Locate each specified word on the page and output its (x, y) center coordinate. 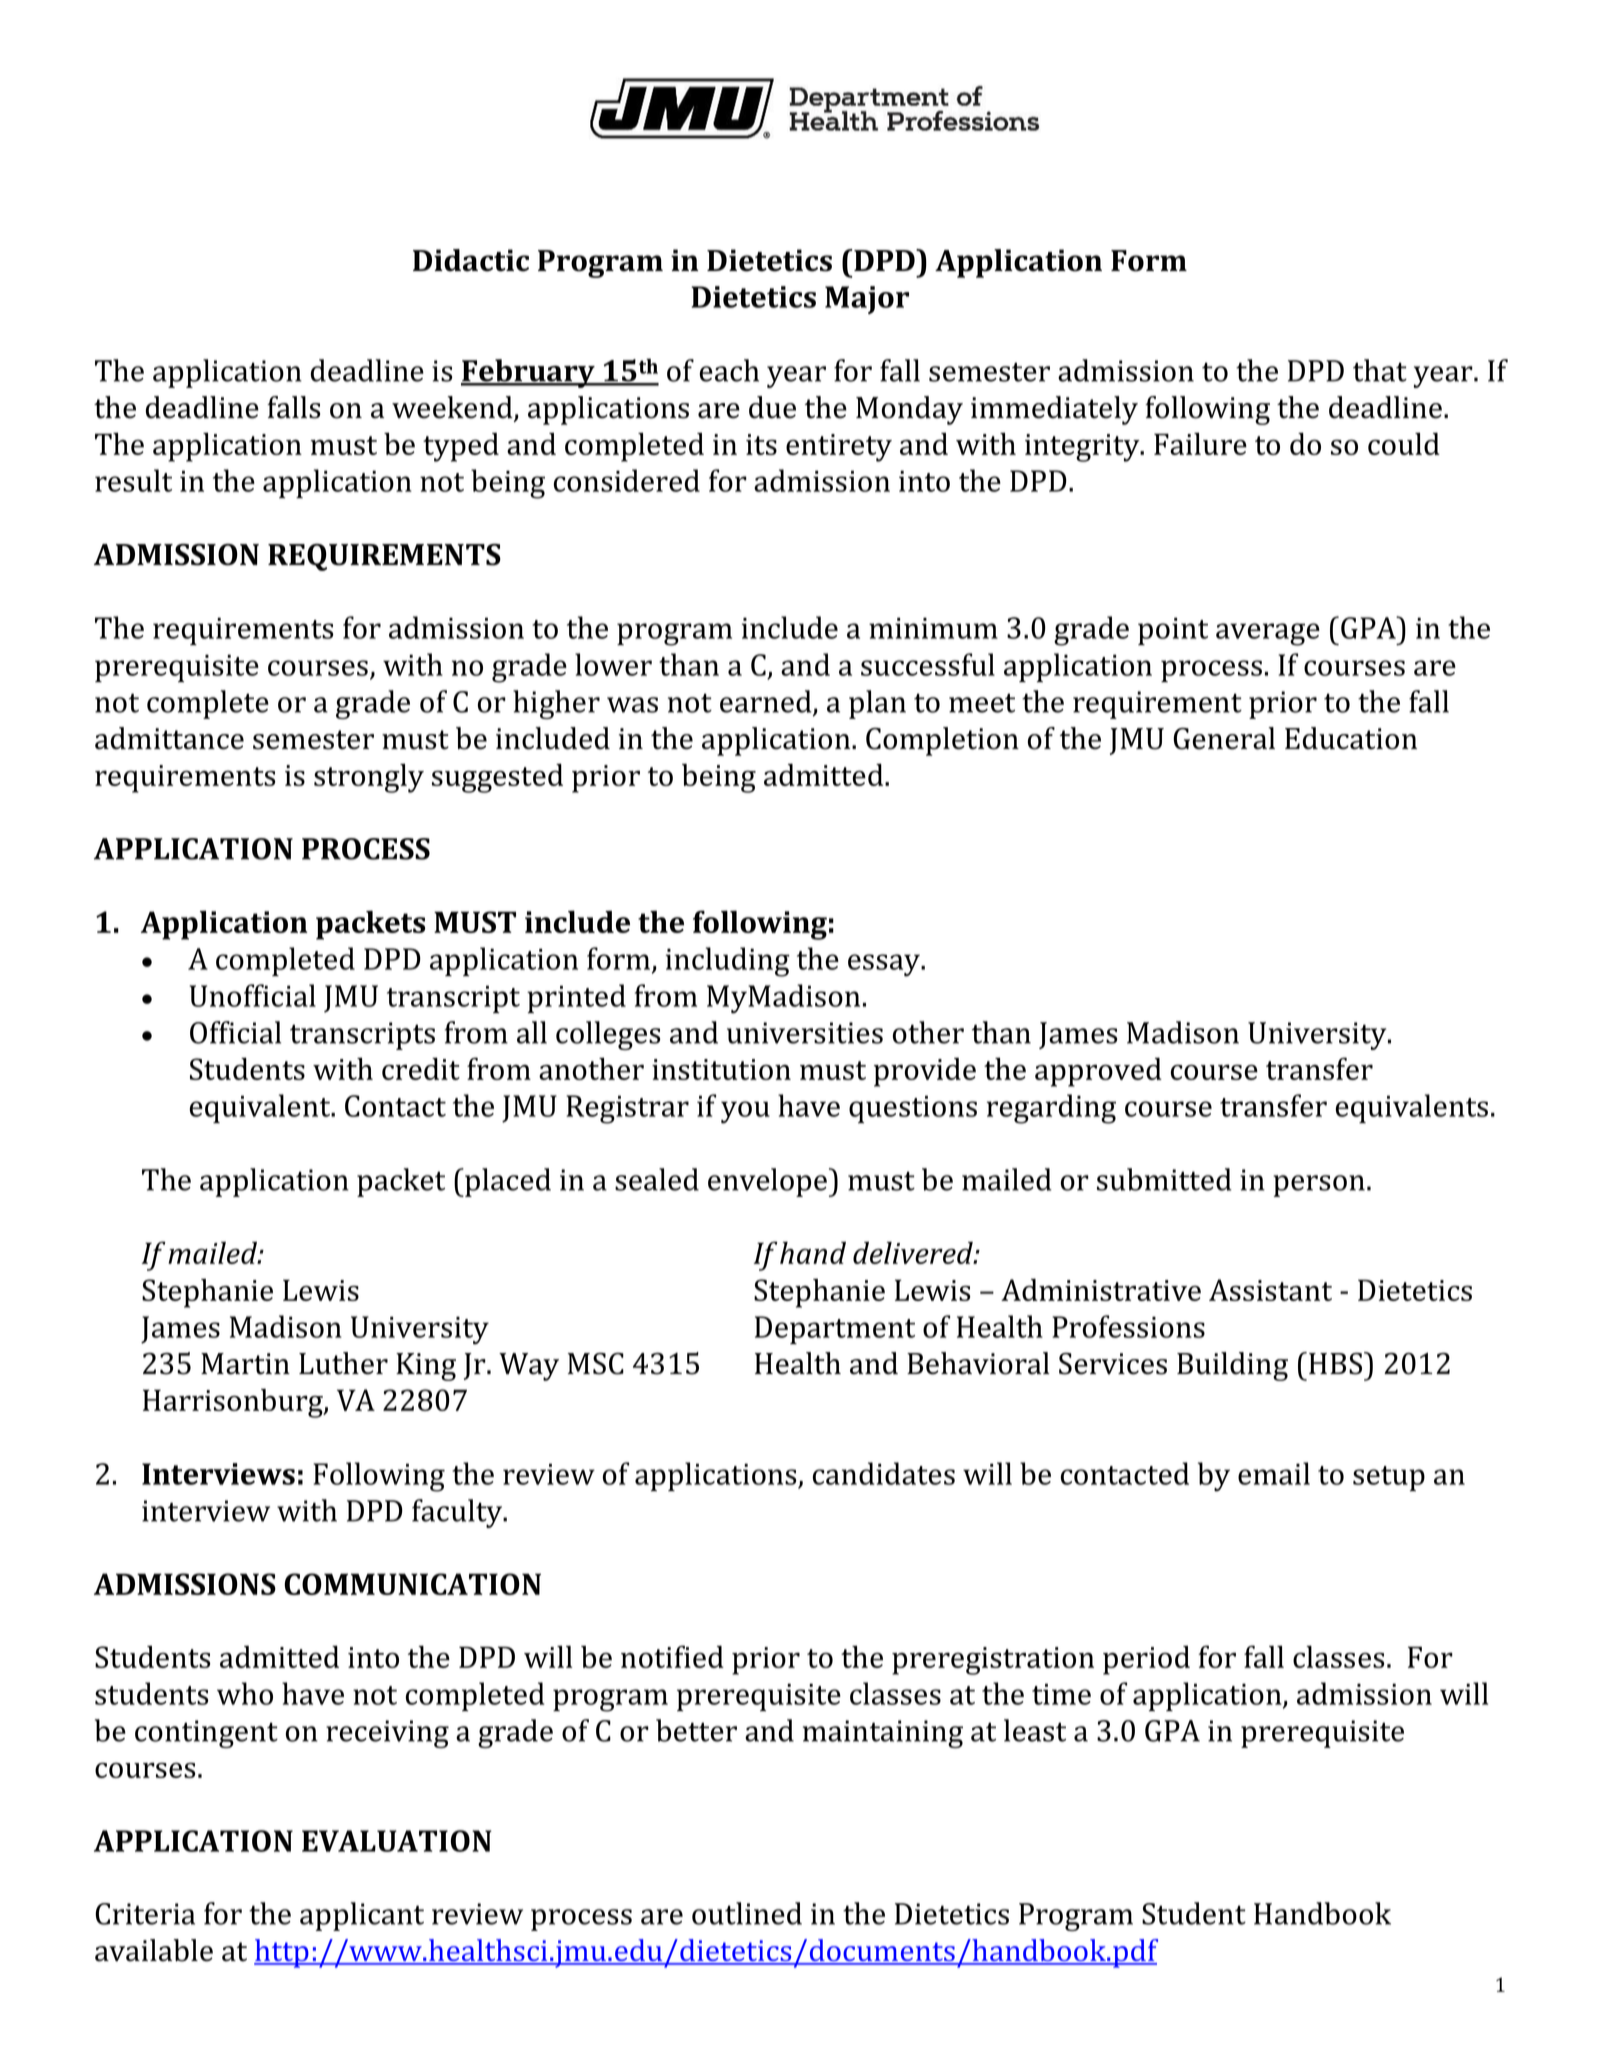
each (729, 370)
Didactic (471, 260)
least (1035, 1730)
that (1380, 370)
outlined (747, 1913)
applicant (362, 1916)
